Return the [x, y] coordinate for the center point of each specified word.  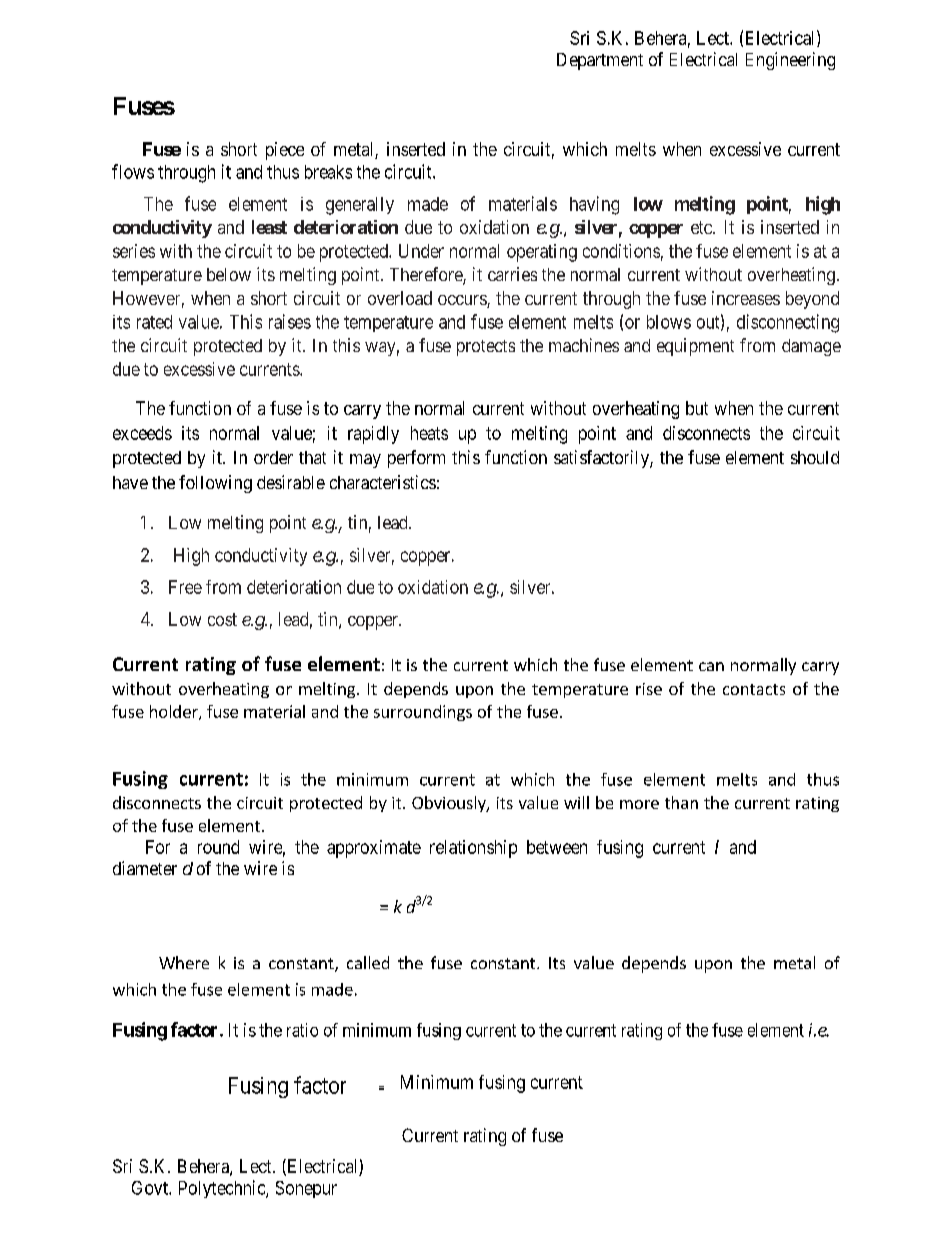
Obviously [450, 804]
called [368, 962]
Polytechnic [223, 1189]
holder [175, 712]
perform [416, 459]
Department [600, 61]
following [215, 484]
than [681, 802]
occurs [463, 301]
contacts [754, 689]
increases [746, 298]
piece [285, 151]
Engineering [790, 61]
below [229, 274]
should [815, 457]
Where [184, 962]
